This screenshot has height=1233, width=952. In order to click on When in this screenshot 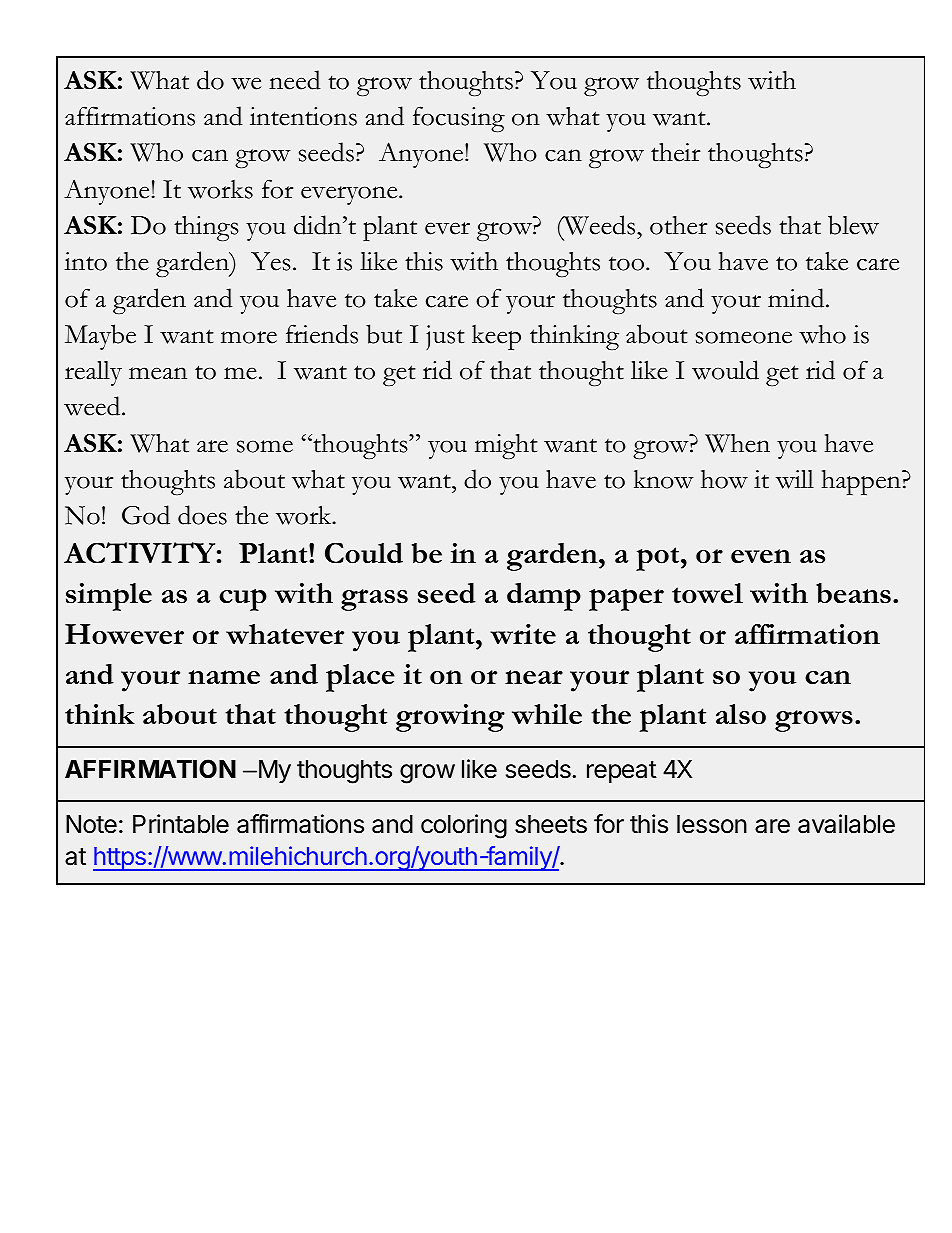, I will do `click(737, 443)`.
